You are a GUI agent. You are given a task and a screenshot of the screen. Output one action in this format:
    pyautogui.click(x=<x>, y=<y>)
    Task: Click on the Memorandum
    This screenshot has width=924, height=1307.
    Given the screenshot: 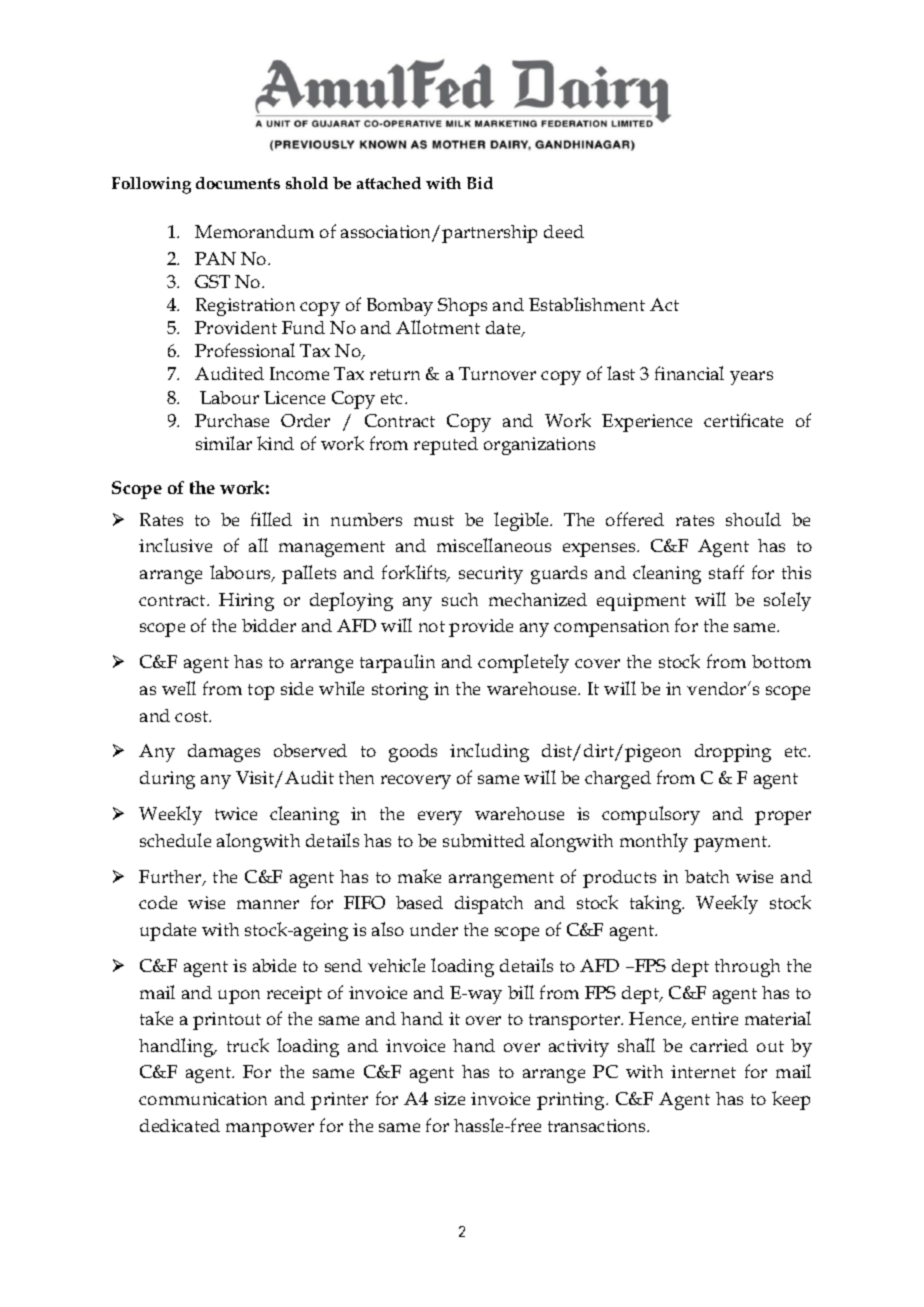 What is the action you would take?
    pyautogui.click(x=254, y=231)
